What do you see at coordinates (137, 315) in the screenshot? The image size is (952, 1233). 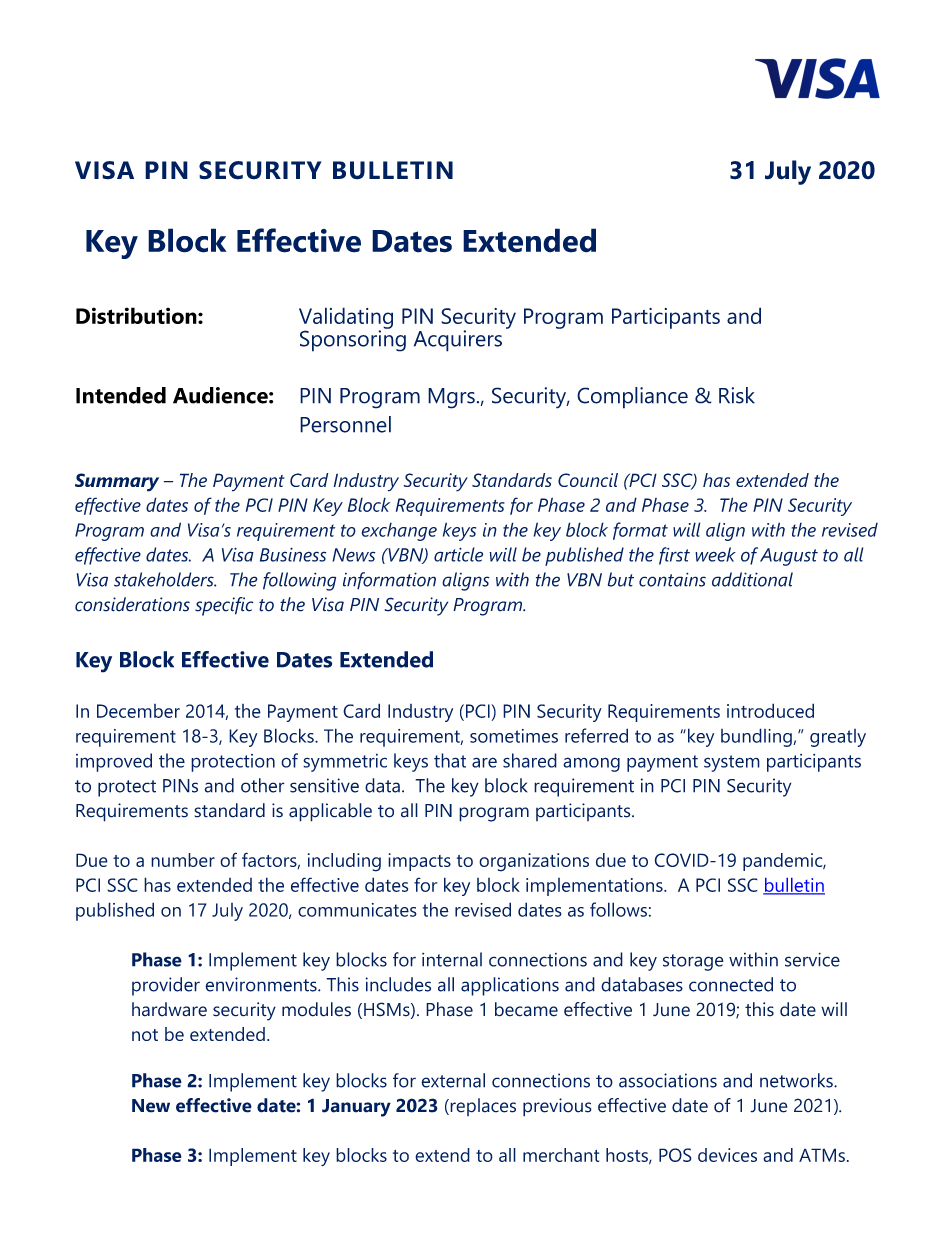 I see `Distribution` at bounding box center [137, 315].
